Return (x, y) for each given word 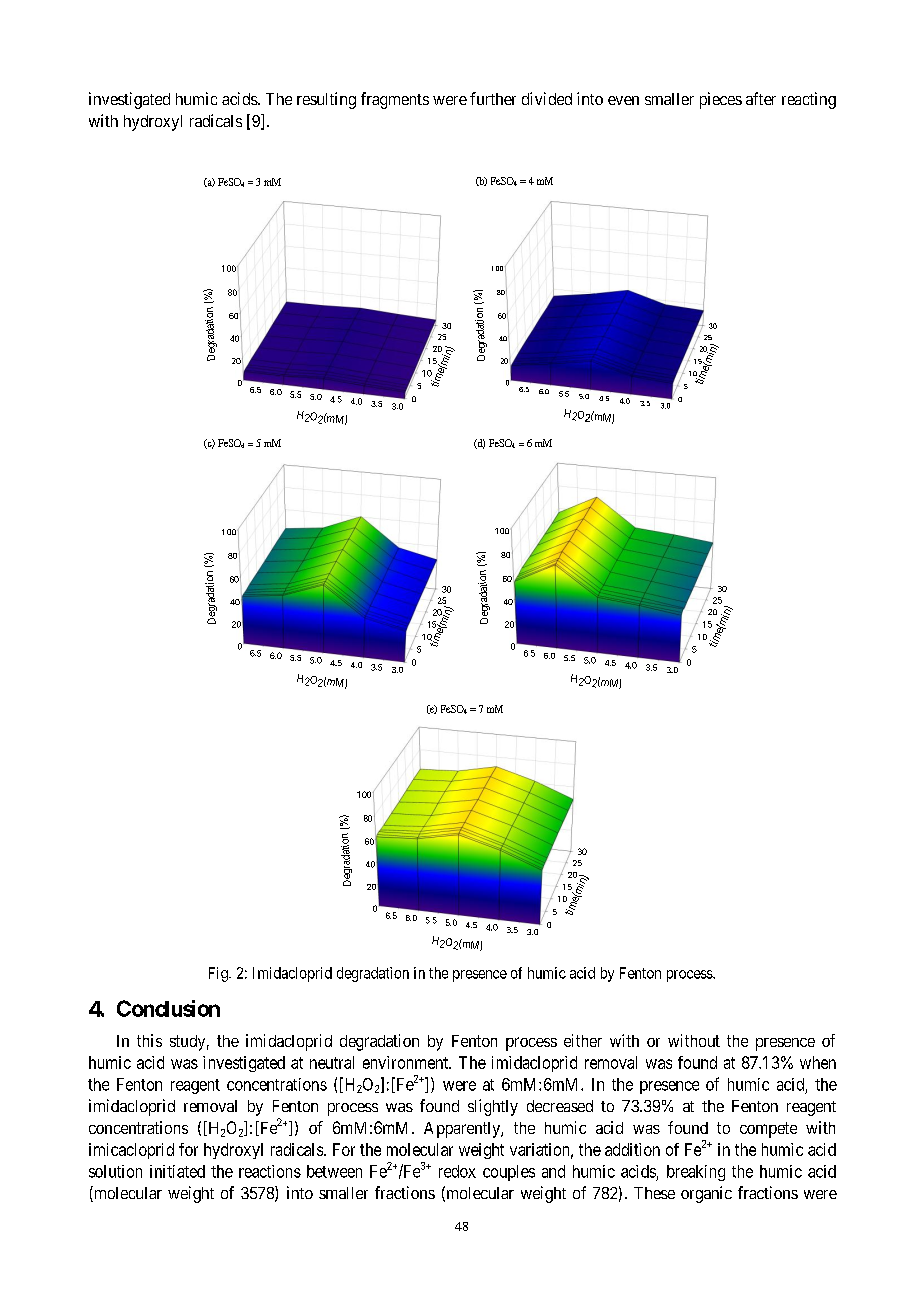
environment (406, 1062)
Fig (219, 974)
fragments (395, 100)
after (761, 98)
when (818, 1062)
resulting (326, 100)
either (583, 1040)
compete (768, 1130)
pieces (721, 100)
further (493, 98)
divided (547, 98)
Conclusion (168, 1008)
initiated (177, 1171)
